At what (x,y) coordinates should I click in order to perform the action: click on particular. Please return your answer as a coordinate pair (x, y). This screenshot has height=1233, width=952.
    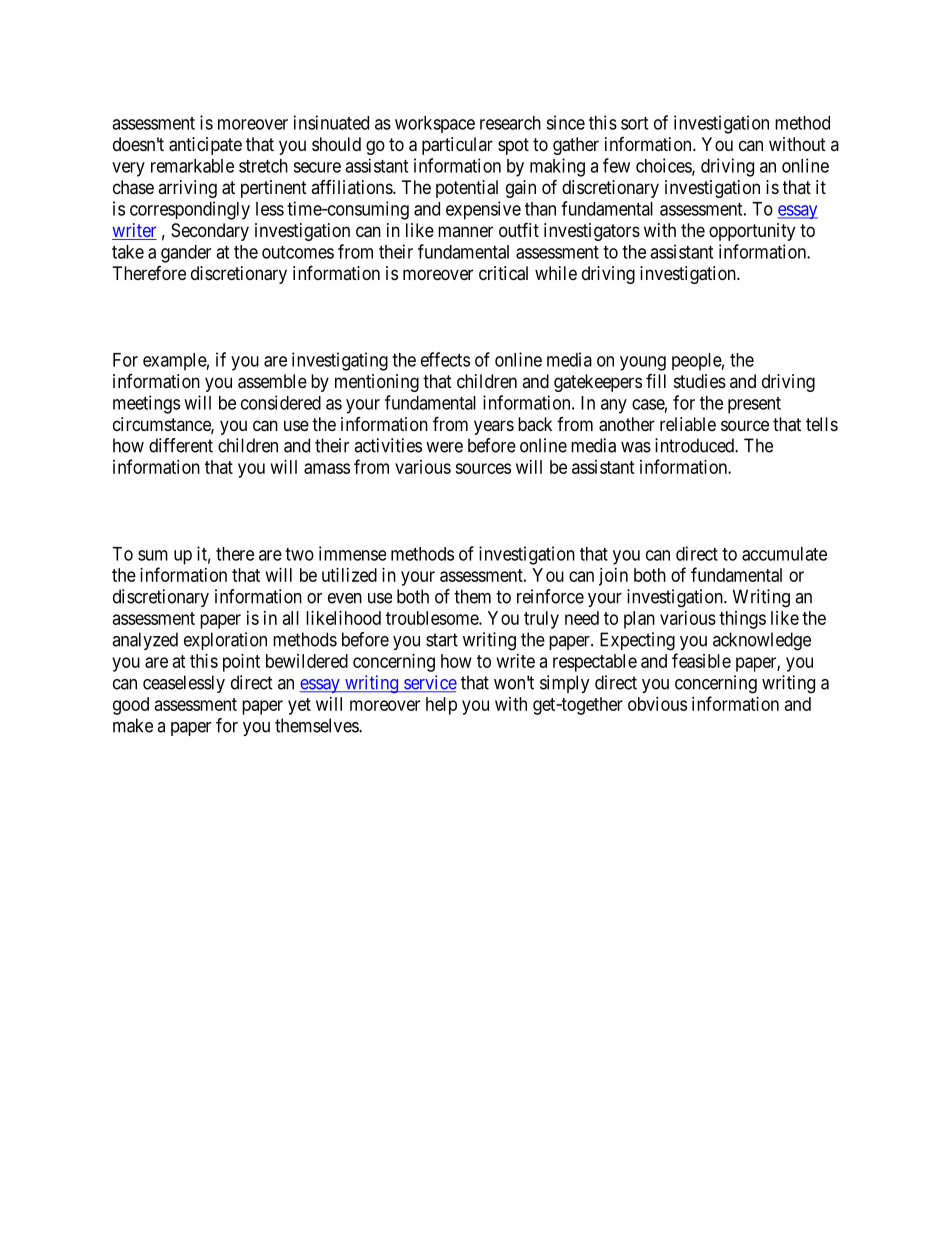
    Looking at the image, I should click on (457, 146).
